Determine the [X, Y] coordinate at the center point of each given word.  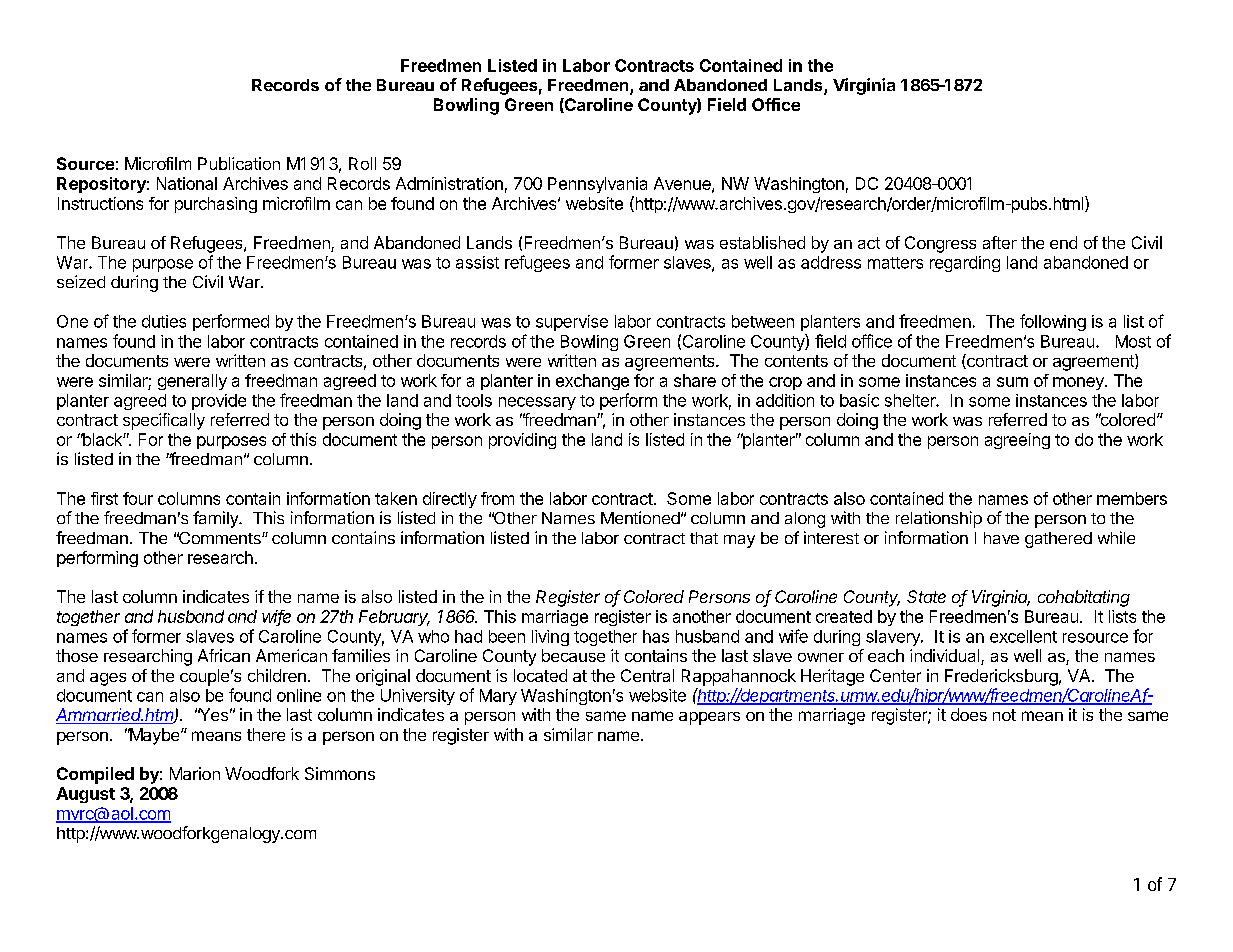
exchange [592, 382]
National [187, 183]
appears [709, 718]
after [1000, 242]
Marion [195, 773]
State [926, 596]
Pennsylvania [597, 185]
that [704, 538]
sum [1012, 382]
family [216, 519]
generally [192, 382]
